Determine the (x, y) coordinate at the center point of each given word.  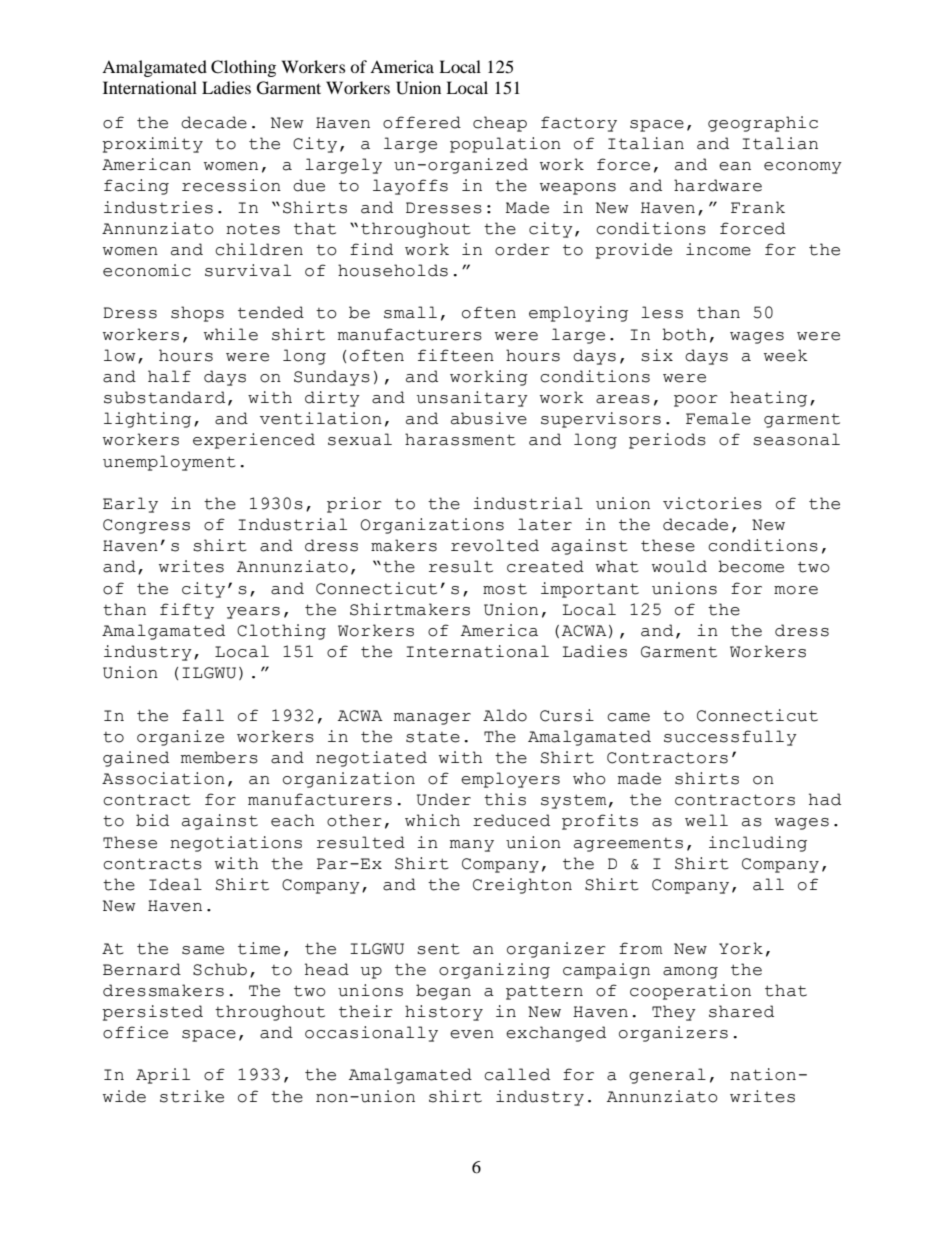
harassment (460, 439)
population (505, 145)
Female (718, 418)
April (163, 1076)
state (433, 737)
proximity (152, 145)
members (219, 757)
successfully (730, 738)
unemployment (169, 463)
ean (735, 166)
